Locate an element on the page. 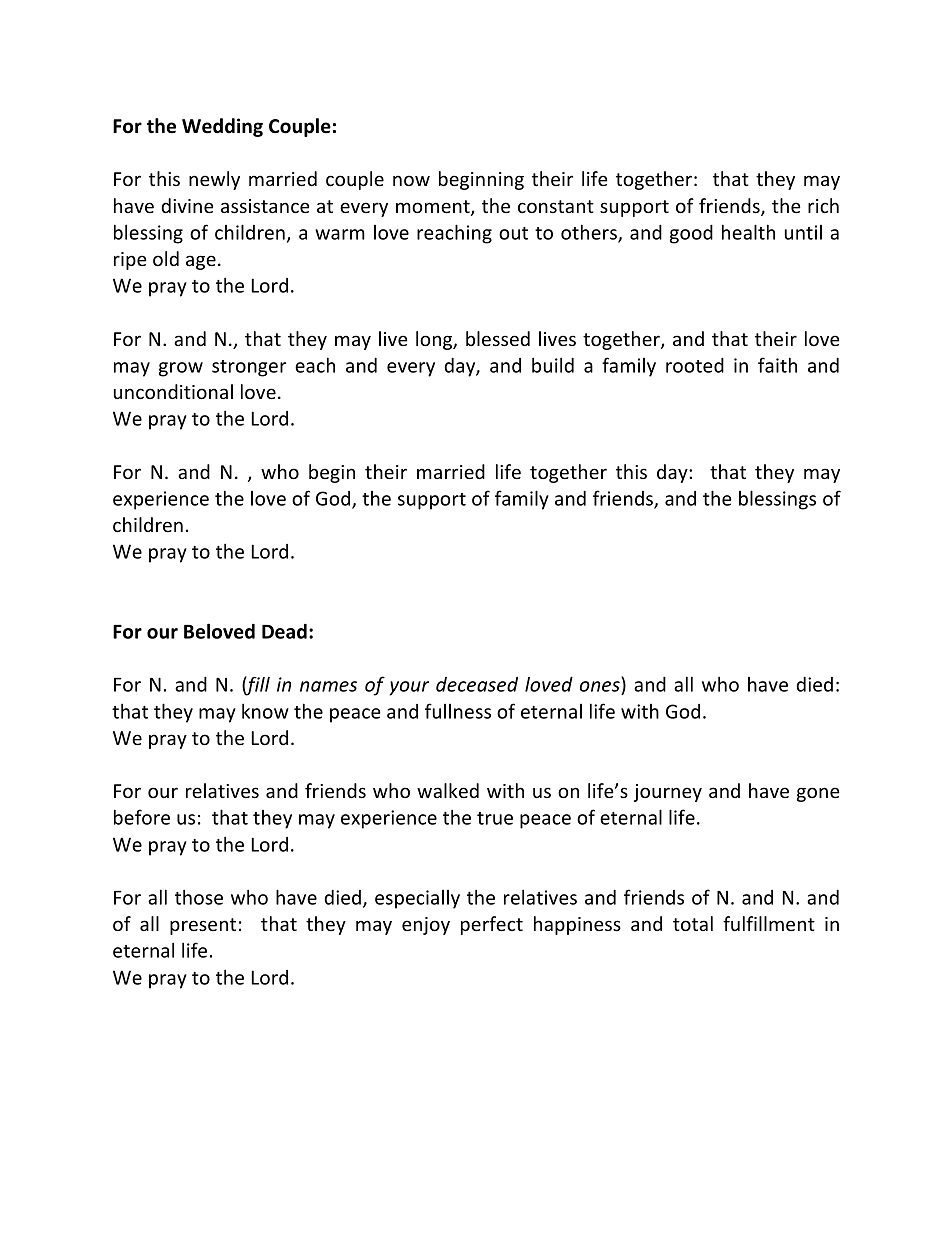 This document has height=1233, width=952. Dead is located at coordinates (284, 631).
